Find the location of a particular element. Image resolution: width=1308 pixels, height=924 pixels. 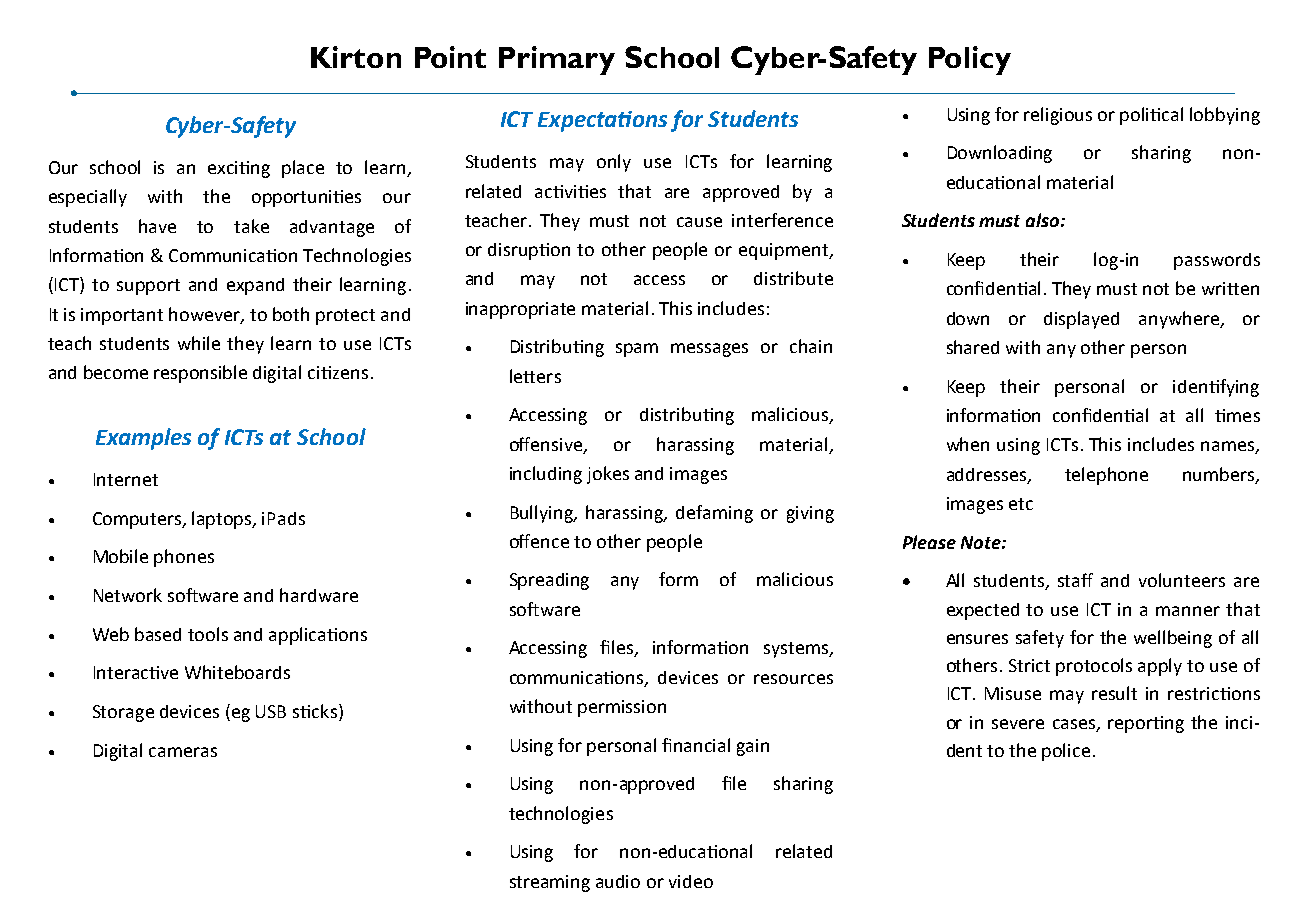

video is located at coordinates (691, 881).
